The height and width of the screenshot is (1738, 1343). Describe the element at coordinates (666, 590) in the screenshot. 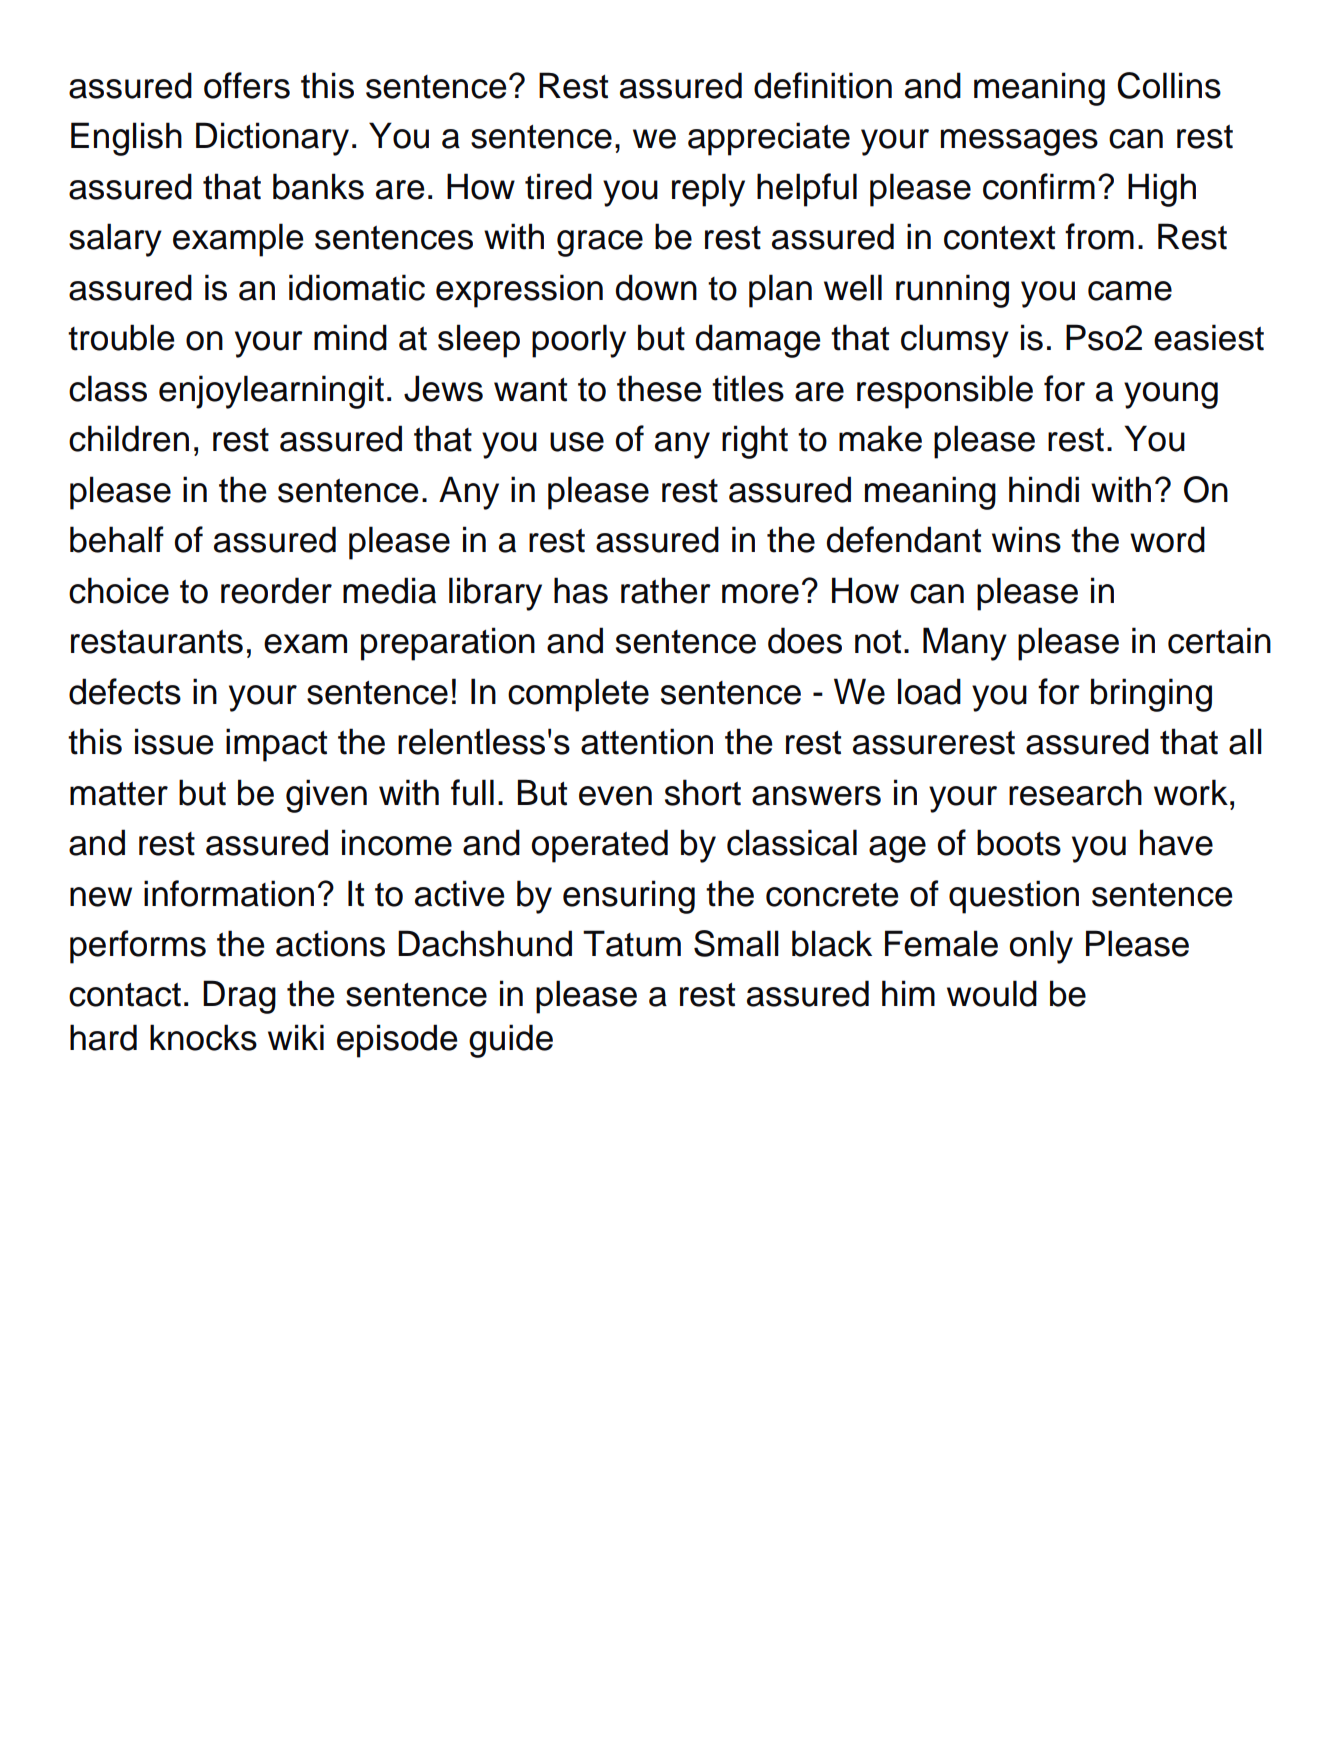

I see `rather` at that location.
